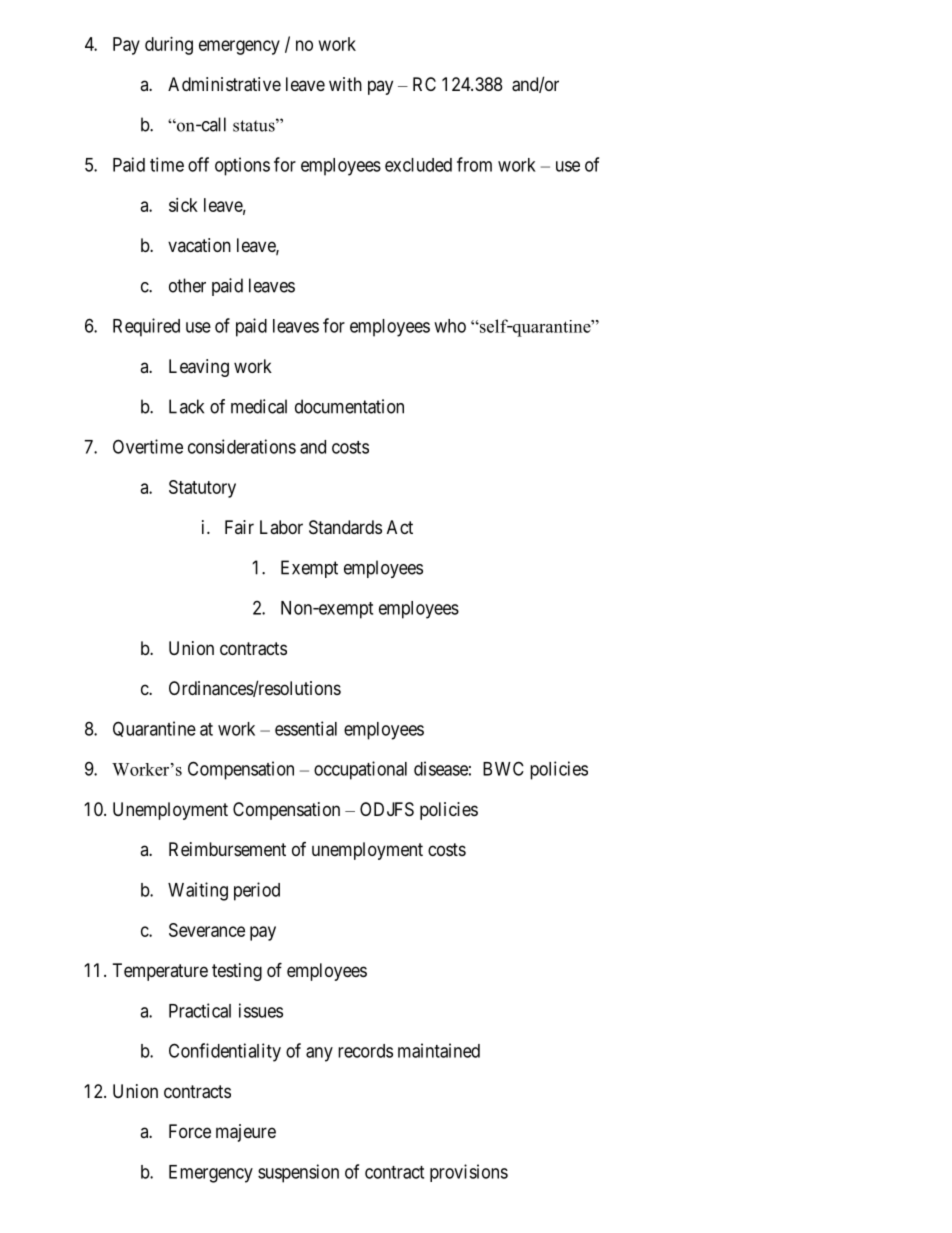 This screenshot has width=952, height=1233. What do you see at coordinates (349, 406) in the screenshot?
I see `documentation` at bounding box center [349, 406].
